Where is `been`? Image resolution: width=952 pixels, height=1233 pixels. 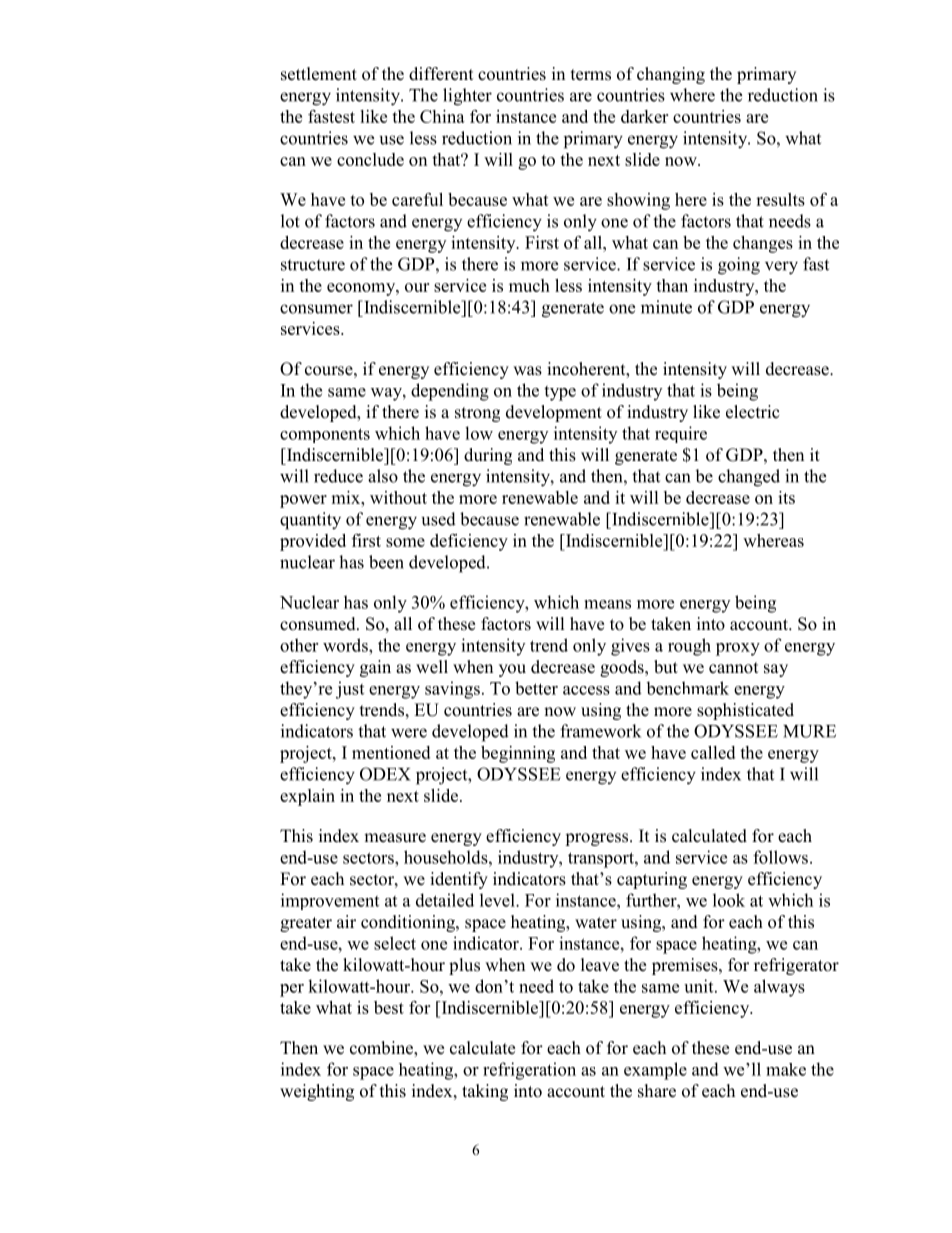 been is located at coordinates (386, 562).
